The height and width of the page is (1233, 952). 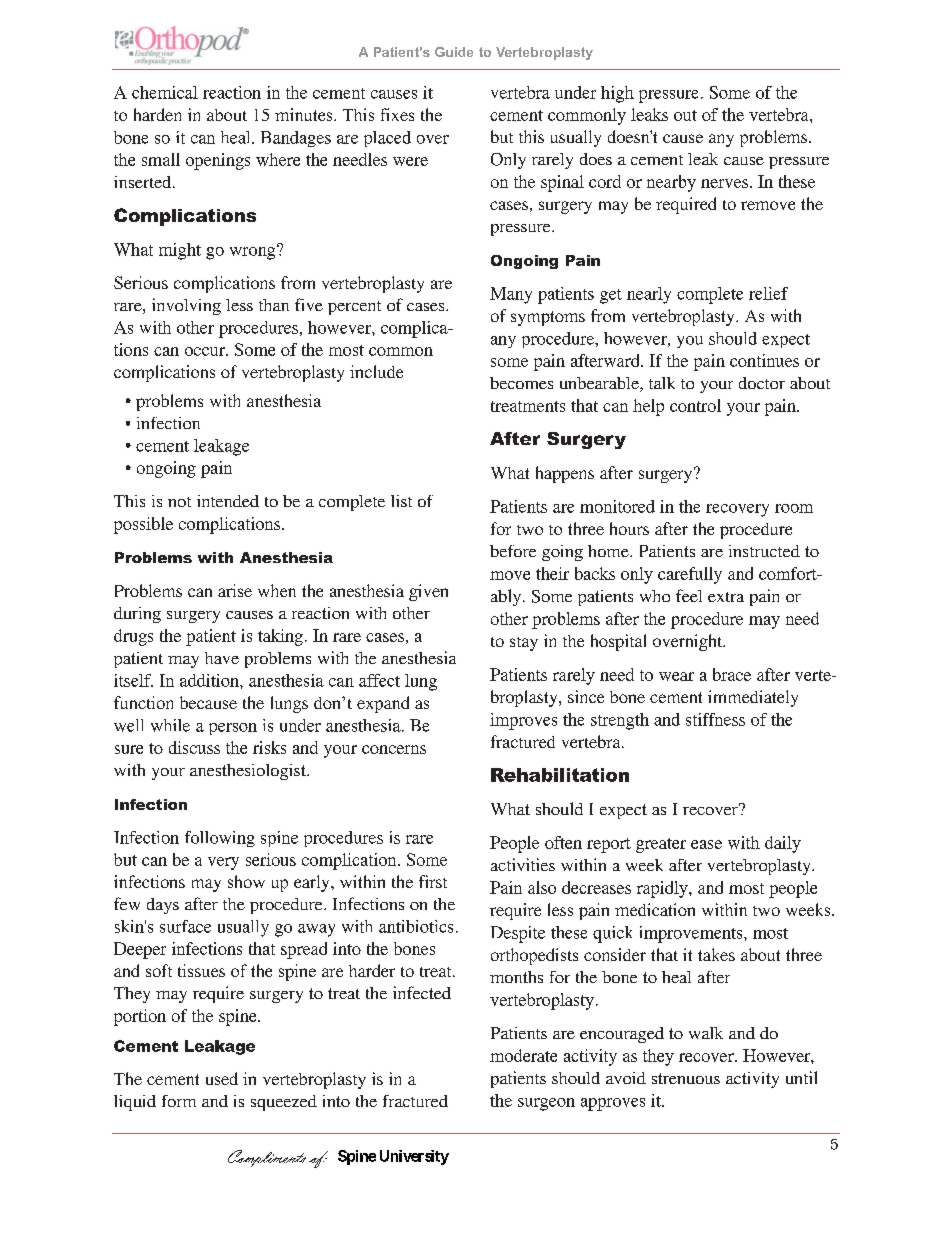 What do you see at coordinates (726, 597) in the page?
I see `extra` at bounding box center [726, 597].
